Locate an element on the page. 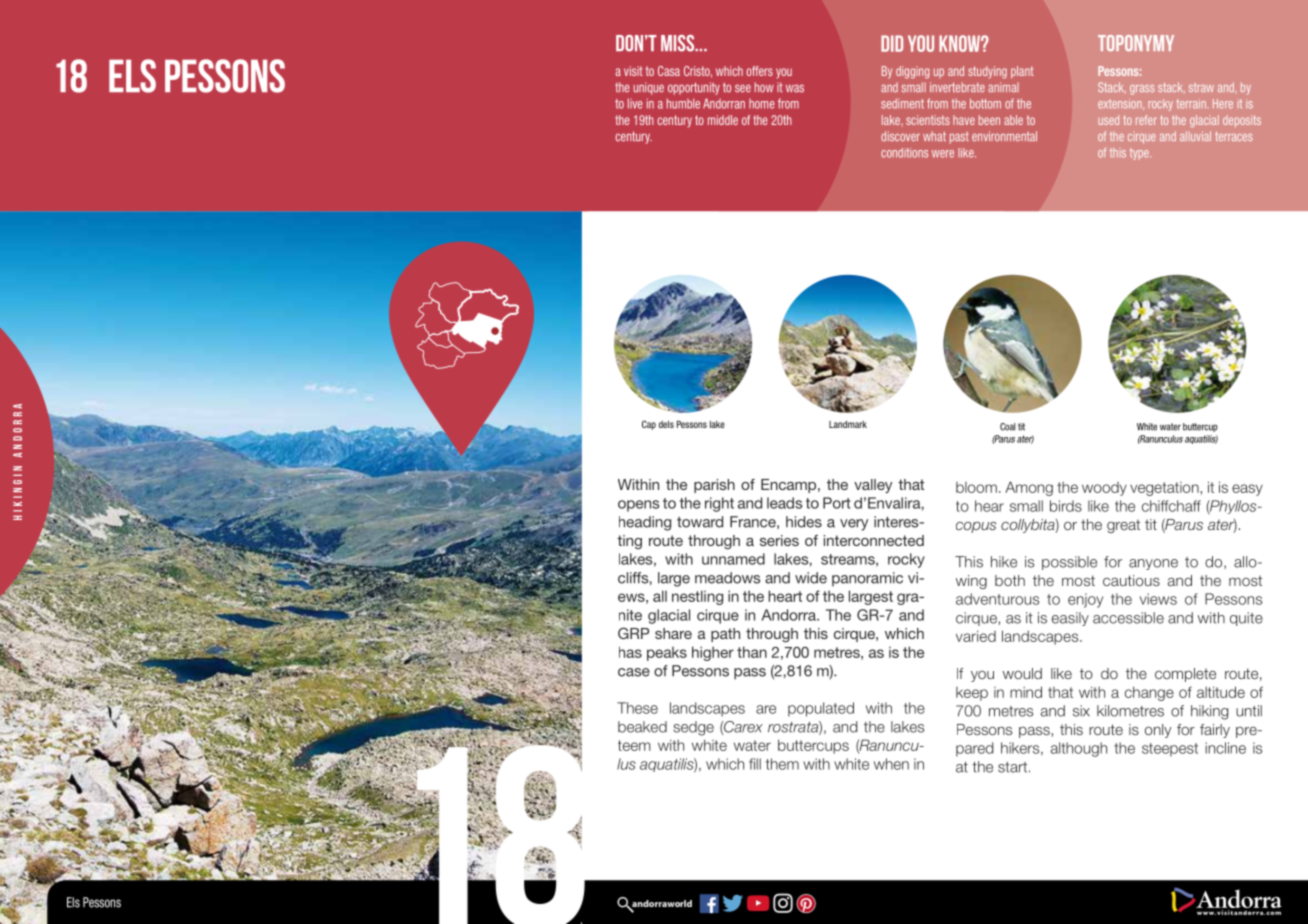 The height and width of the image is (924, 1308). bloom is located at coordinates (976, 487).
